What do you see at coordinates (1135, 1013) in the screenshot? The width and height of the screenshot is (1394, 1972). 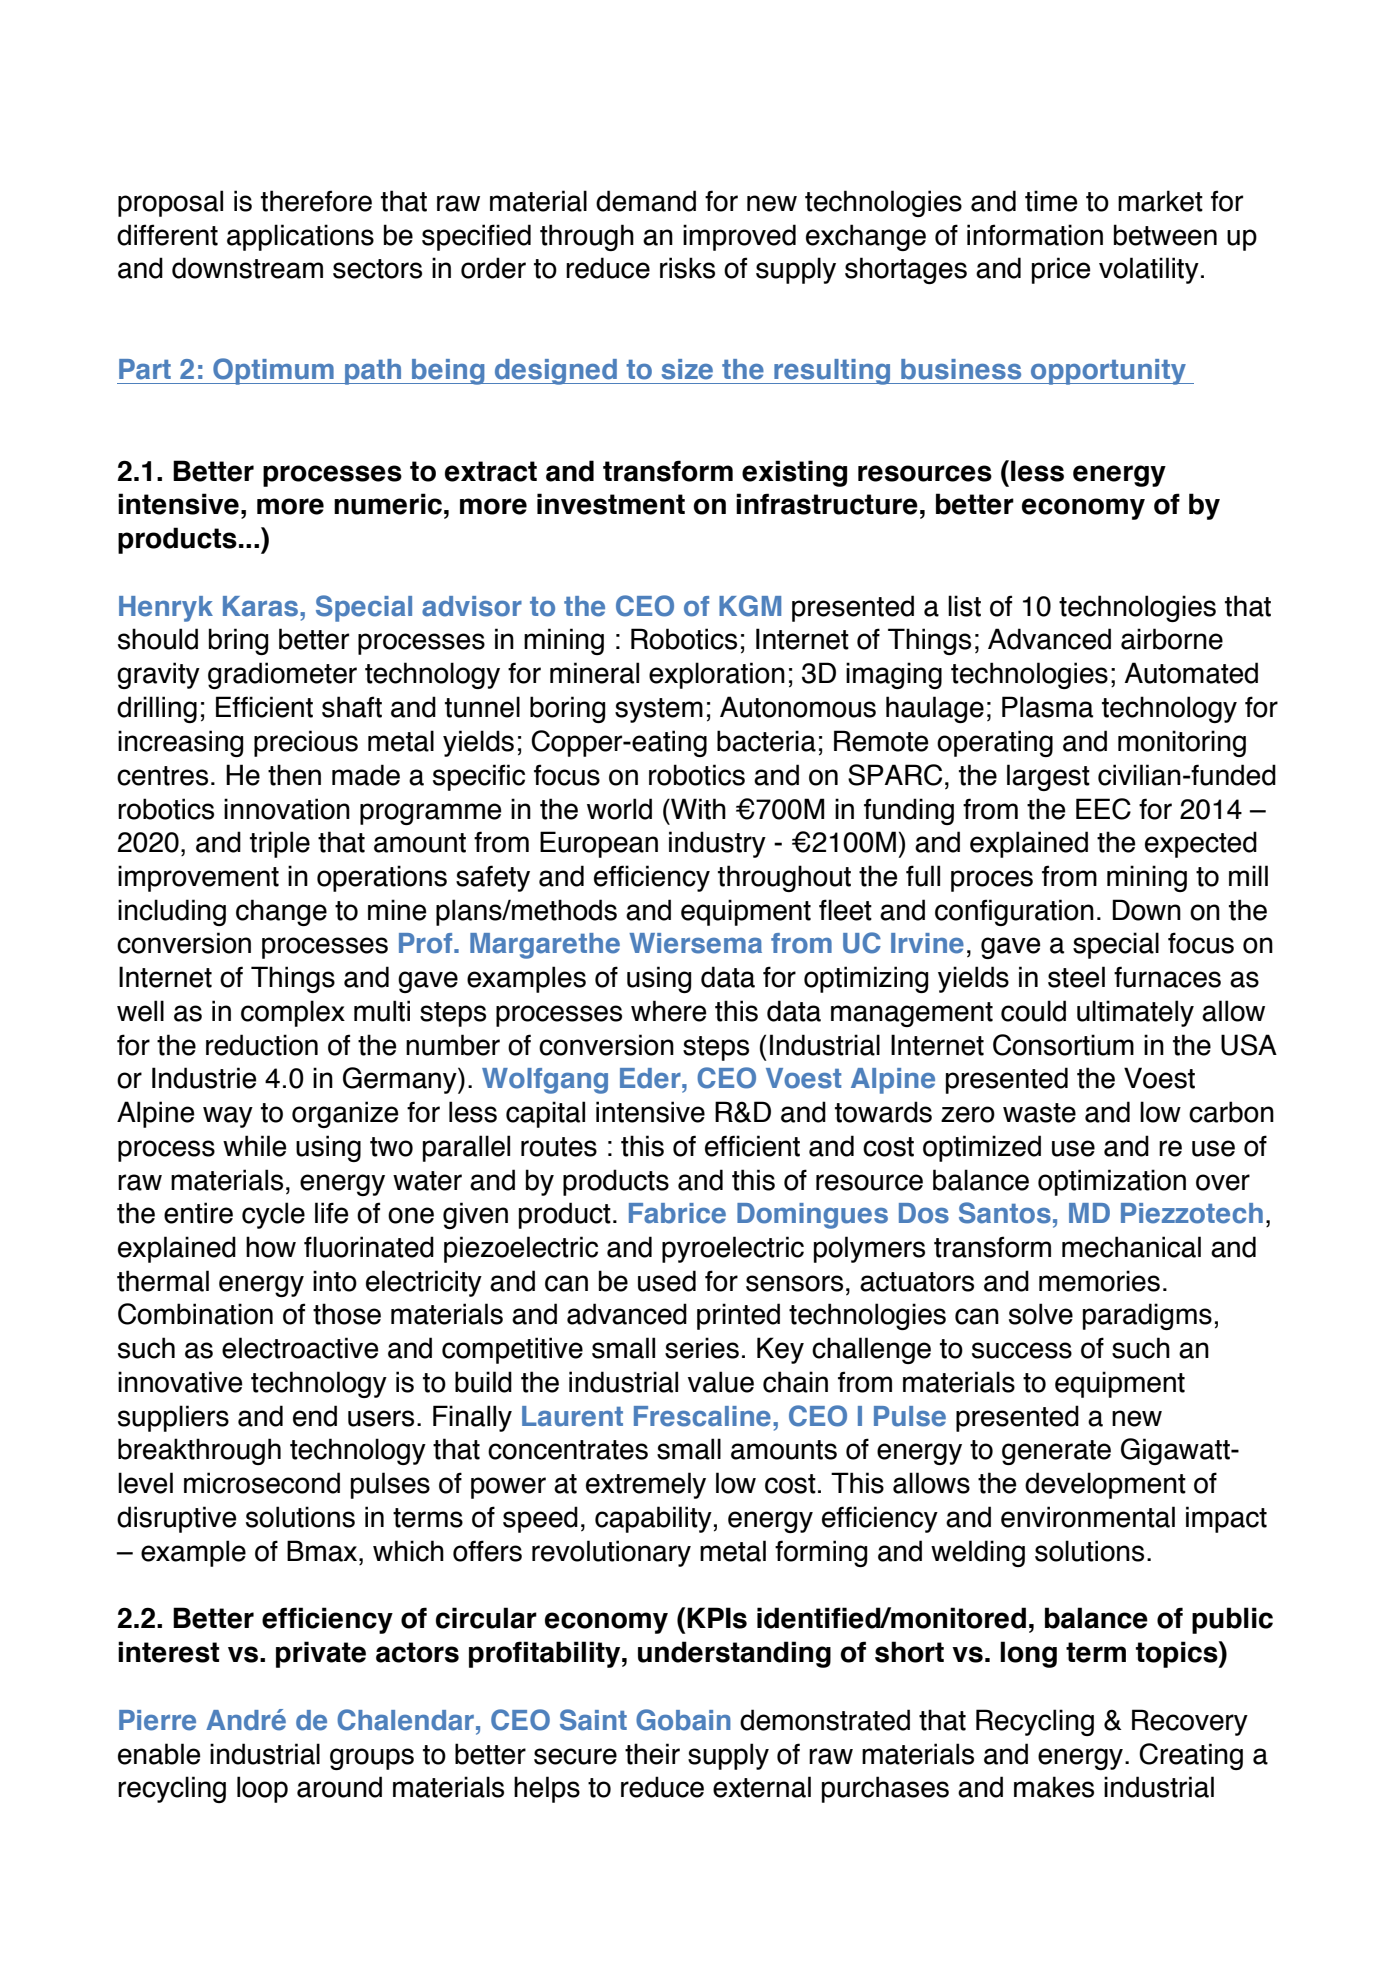 I see `ultimately` at bounding box center [1135, 1013].
